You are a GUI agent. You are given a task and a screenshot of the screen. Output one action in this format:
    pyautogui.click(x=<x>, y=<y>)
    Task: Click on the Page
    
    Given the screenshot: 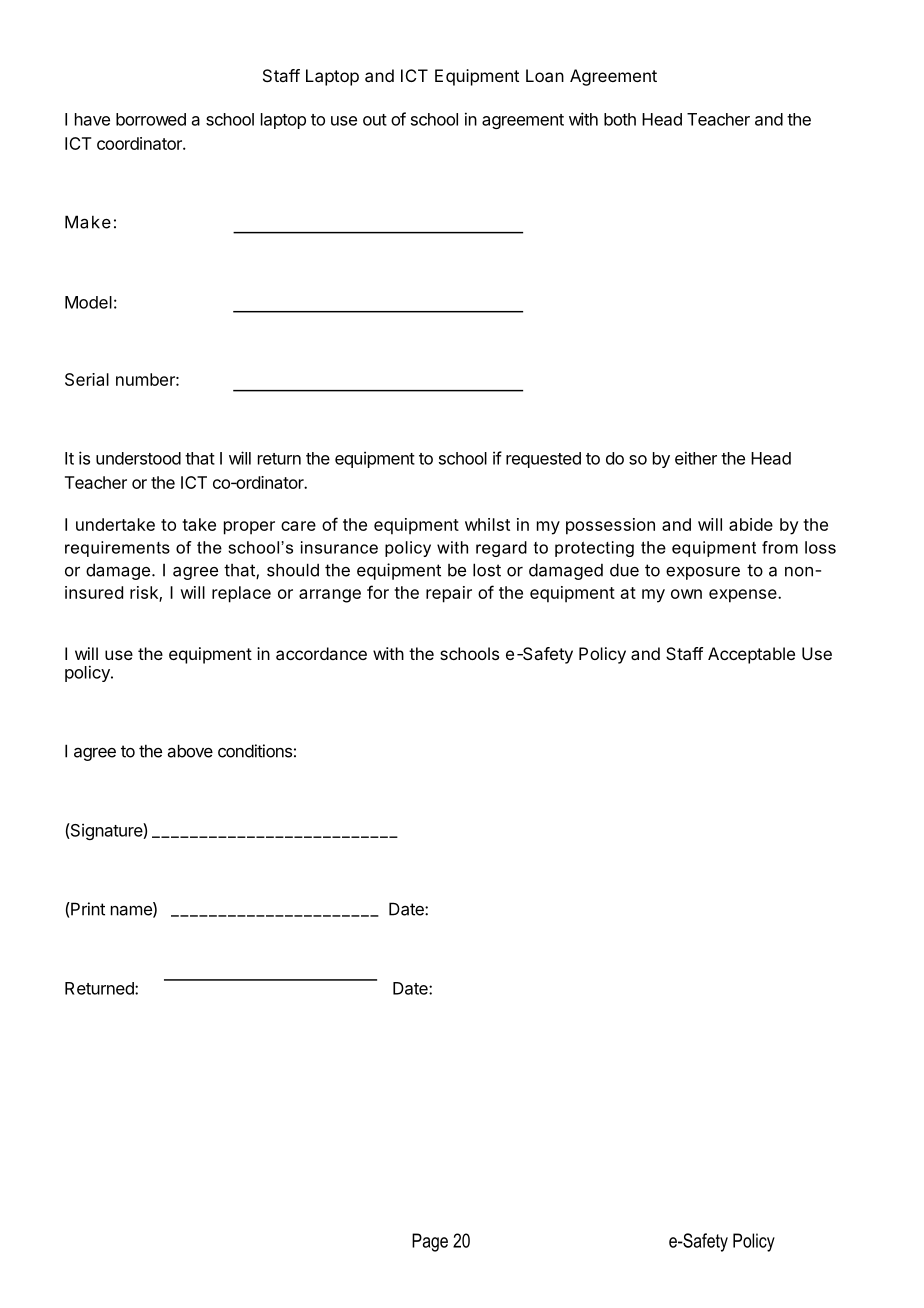 What is the action you would take?
    pyautogui.click(x=430, y=1242)
